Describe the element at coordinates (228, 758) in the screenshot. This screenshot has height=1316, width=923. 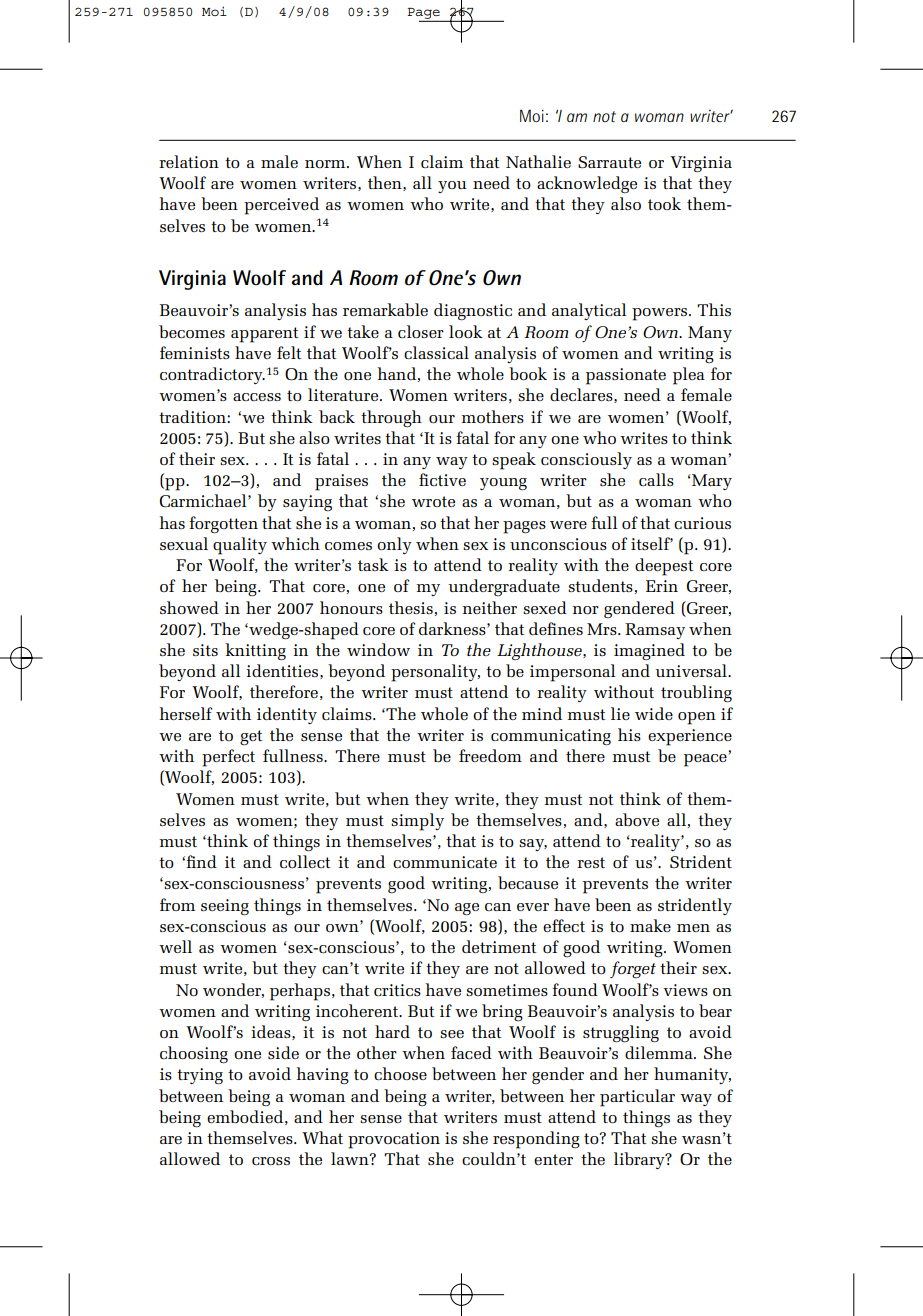
I see `perfect` at that location.
